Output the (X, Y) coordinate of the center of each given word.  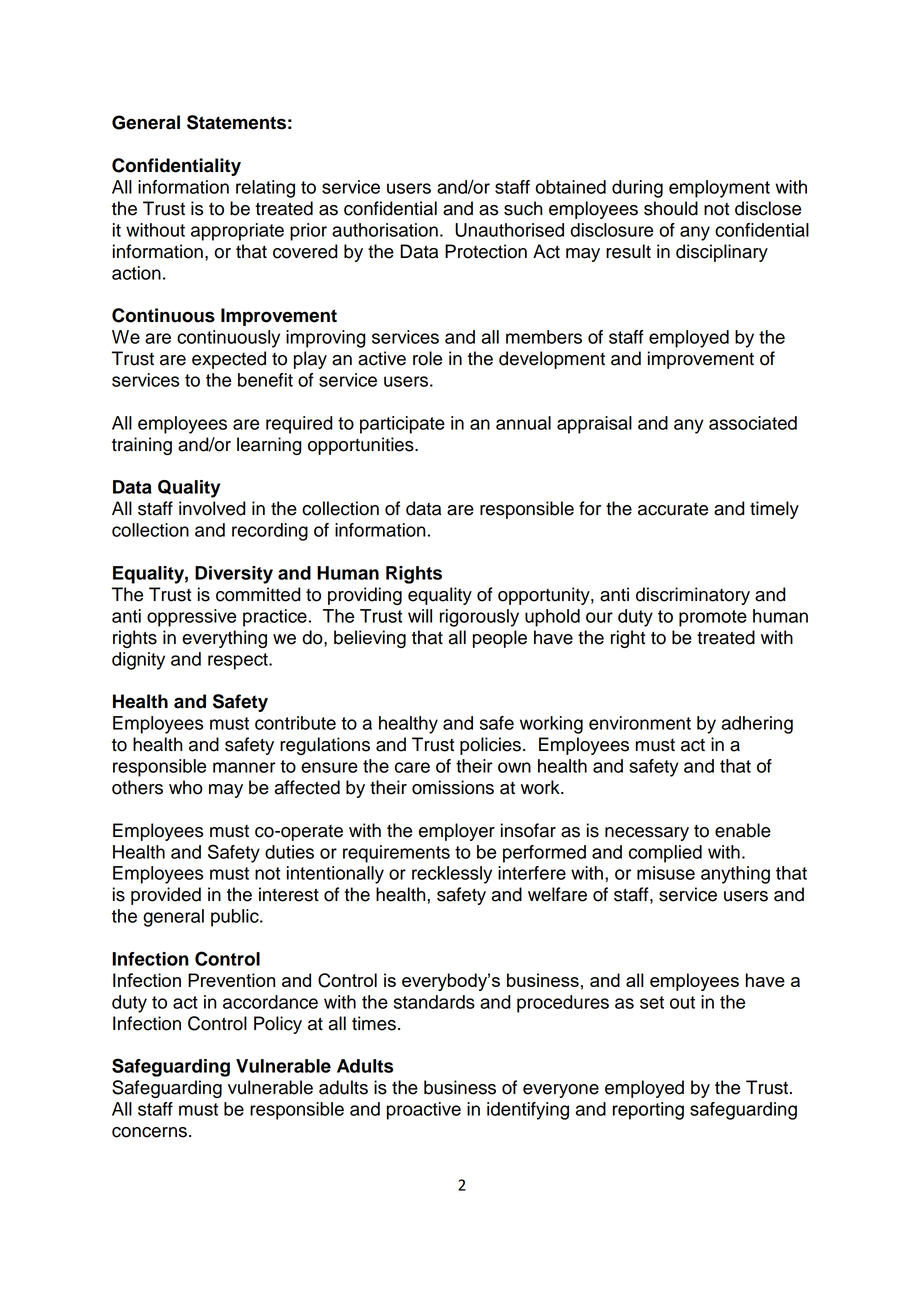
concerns (149, 1132)
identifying (528, 1111)
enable (743, 830)
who (186, 787)
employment (719, 189)
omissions (453, 787)
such (523, 208)
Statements (236, 122)
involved (212, 508)
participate (402, 425)
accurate (673, 509)
